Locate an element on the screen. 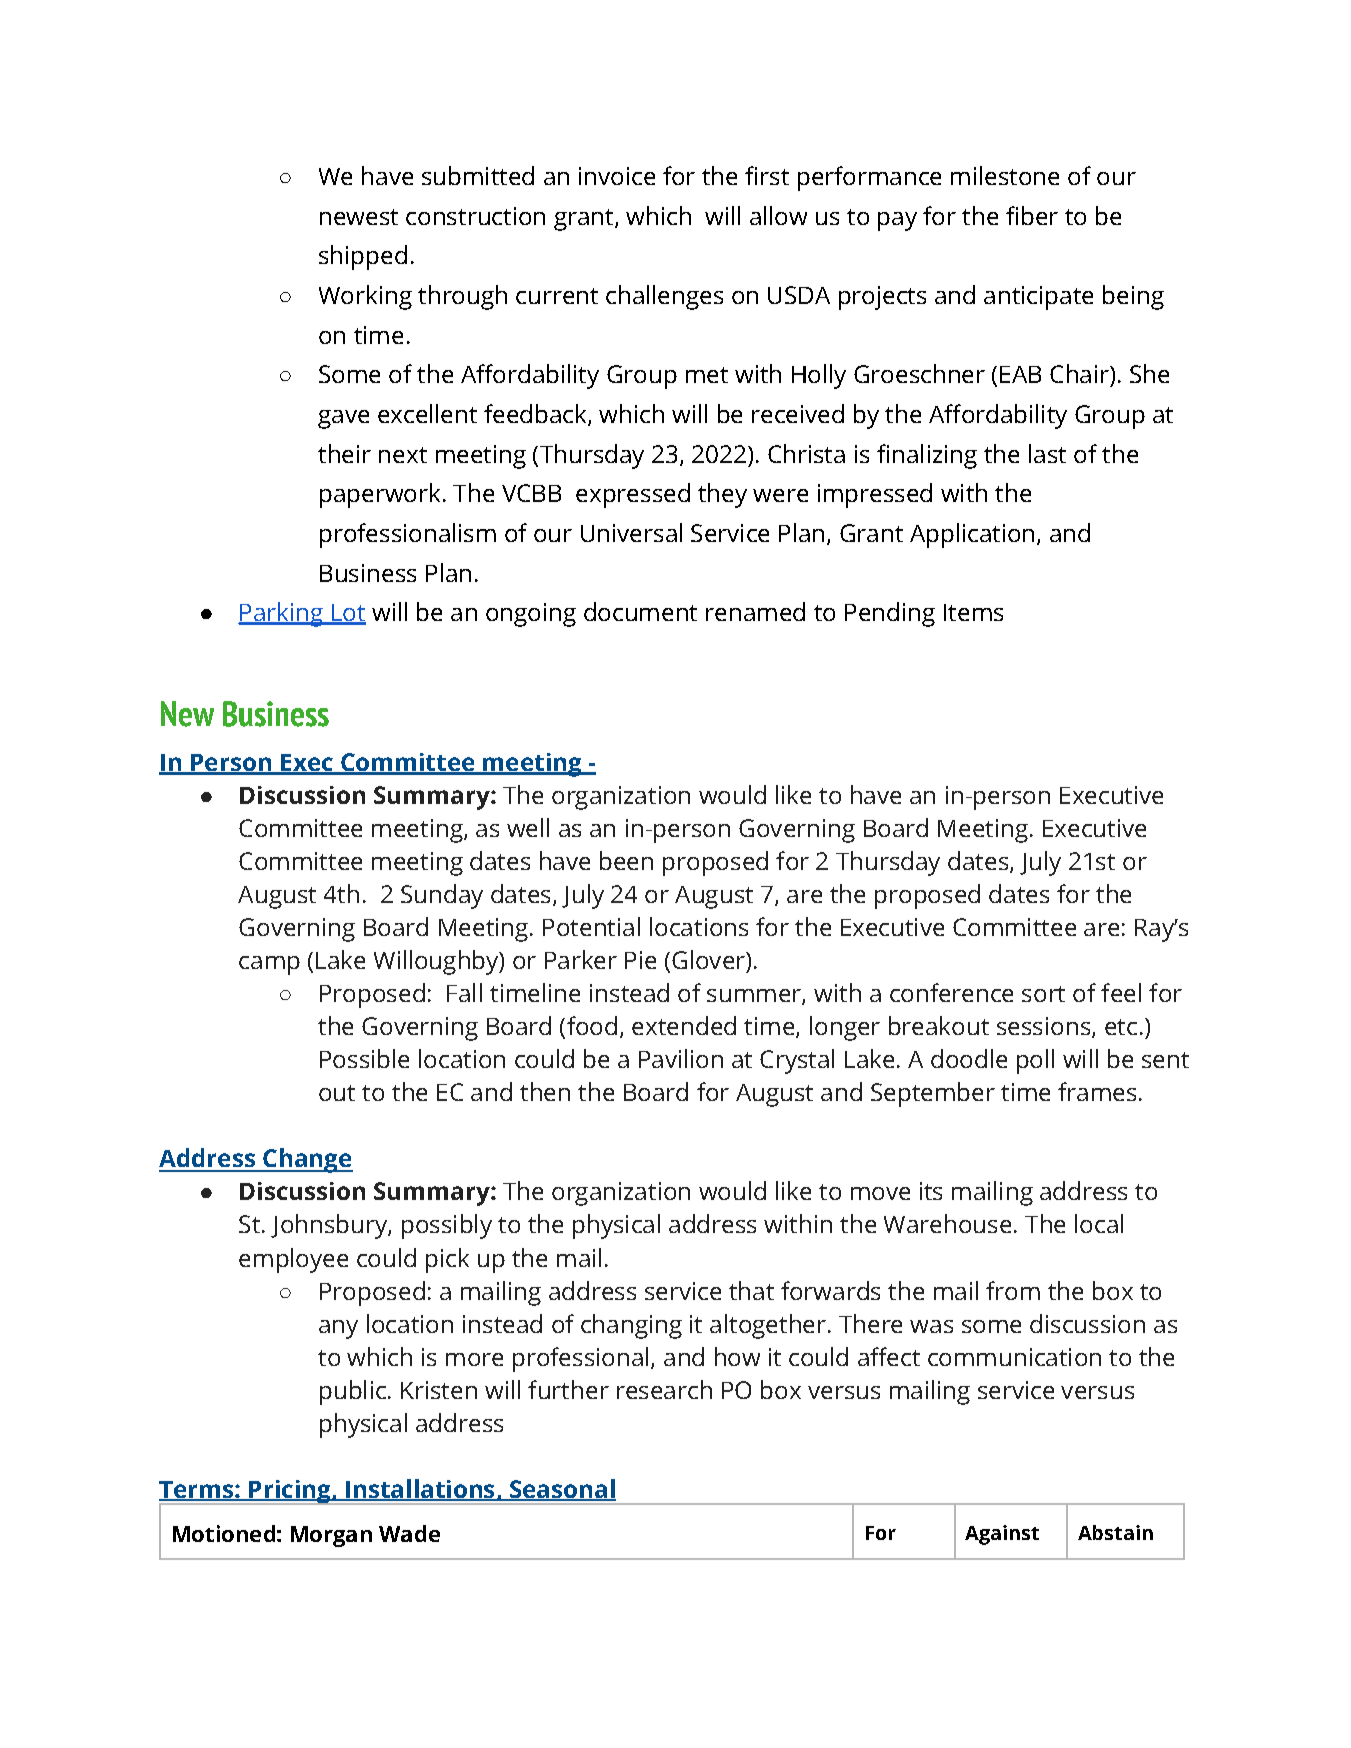  document is located at coordinates (640, 611).
